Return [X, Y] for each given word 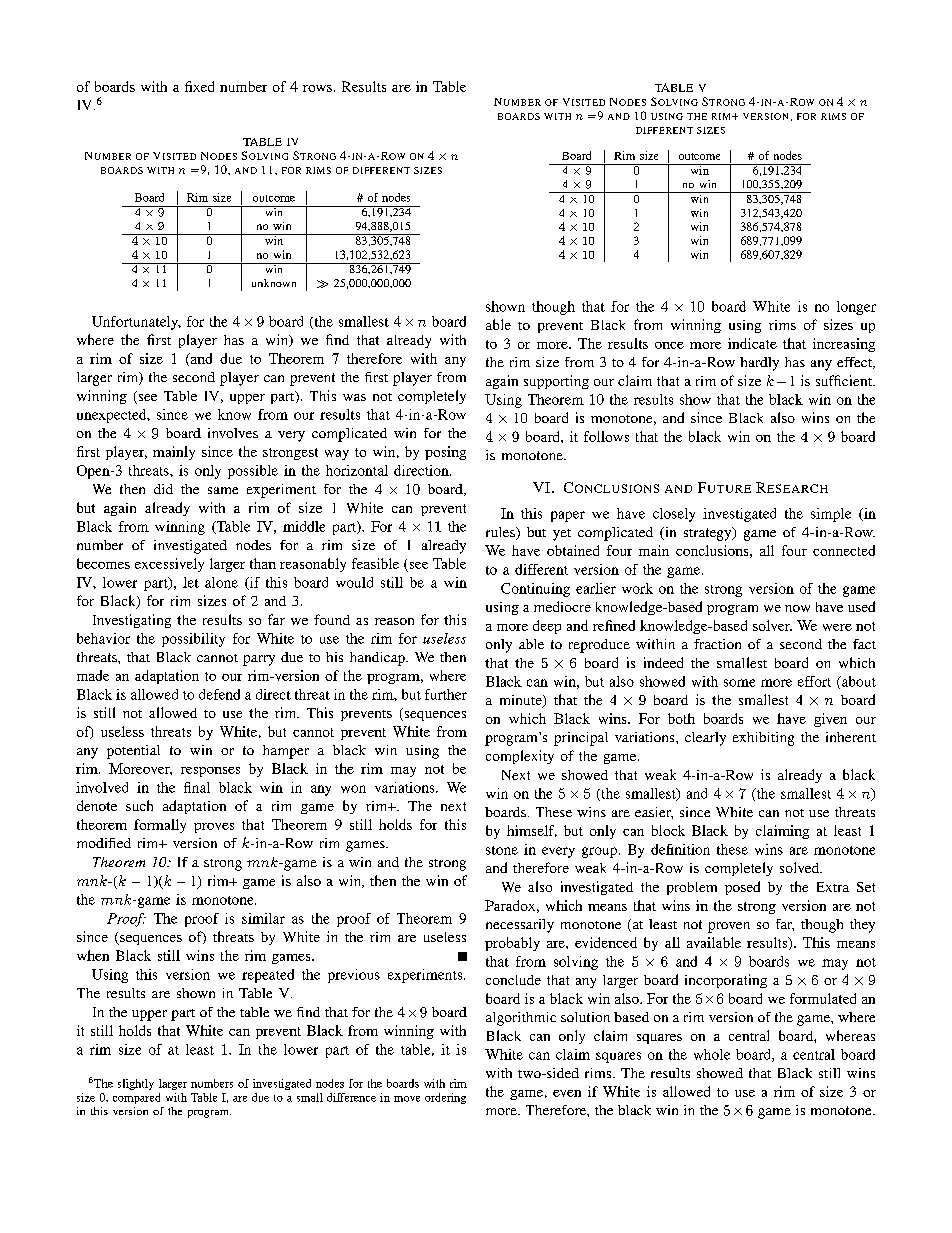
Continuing [535, 590]
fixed [199, 86]
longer [856, 308]
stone [502, 850]
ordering [445, 1098]
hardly [759, 364]
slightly [136, 1084]
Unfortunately [136, 323]
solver [772, 625]
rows [317, 88]
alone [221, 582]
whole [712, 1054]
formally [160, 826]
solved [801, 867]
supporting [556, 382]
